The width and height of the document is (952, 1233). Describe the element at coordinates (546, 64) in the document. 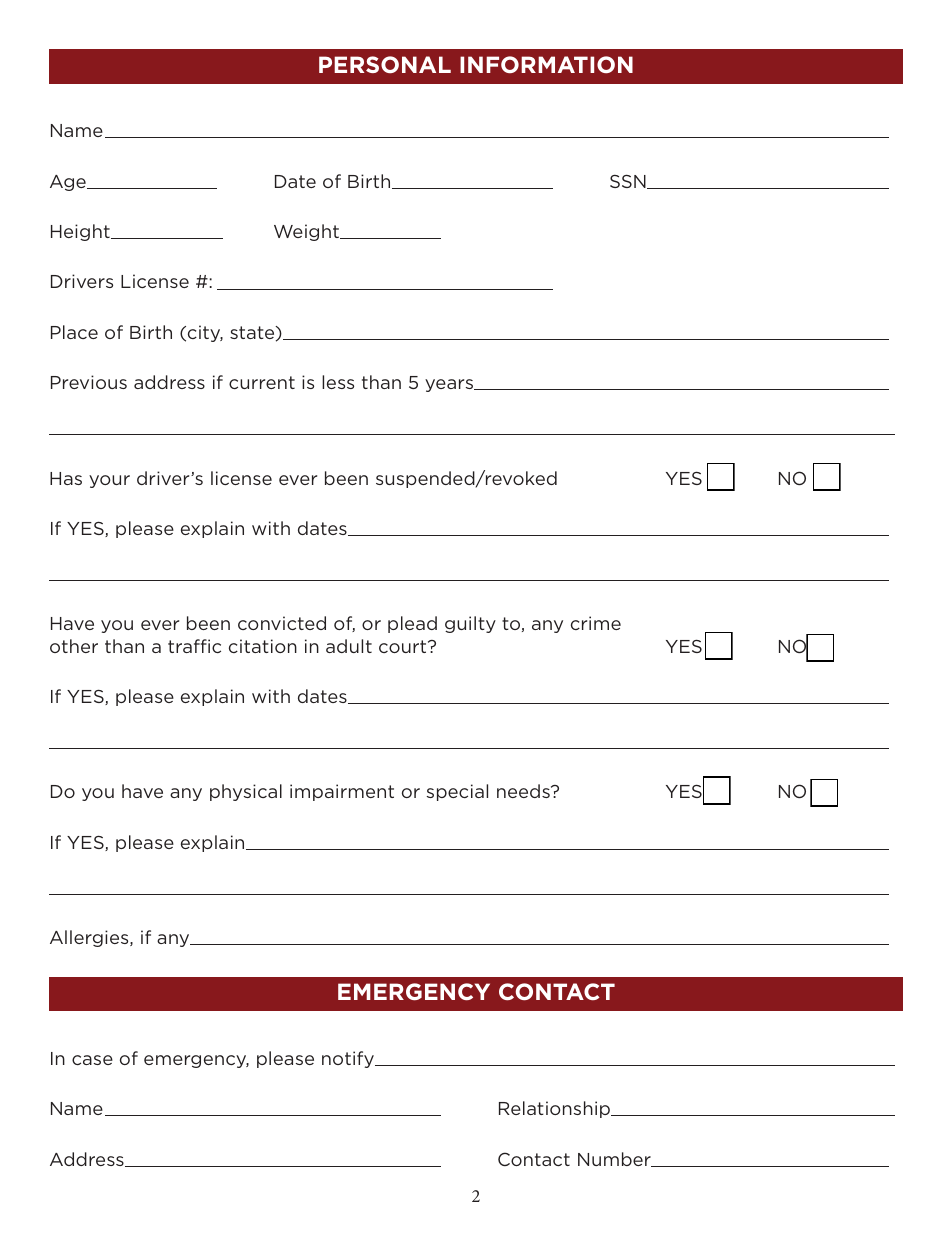

I see `INFORMATION` at that location.
